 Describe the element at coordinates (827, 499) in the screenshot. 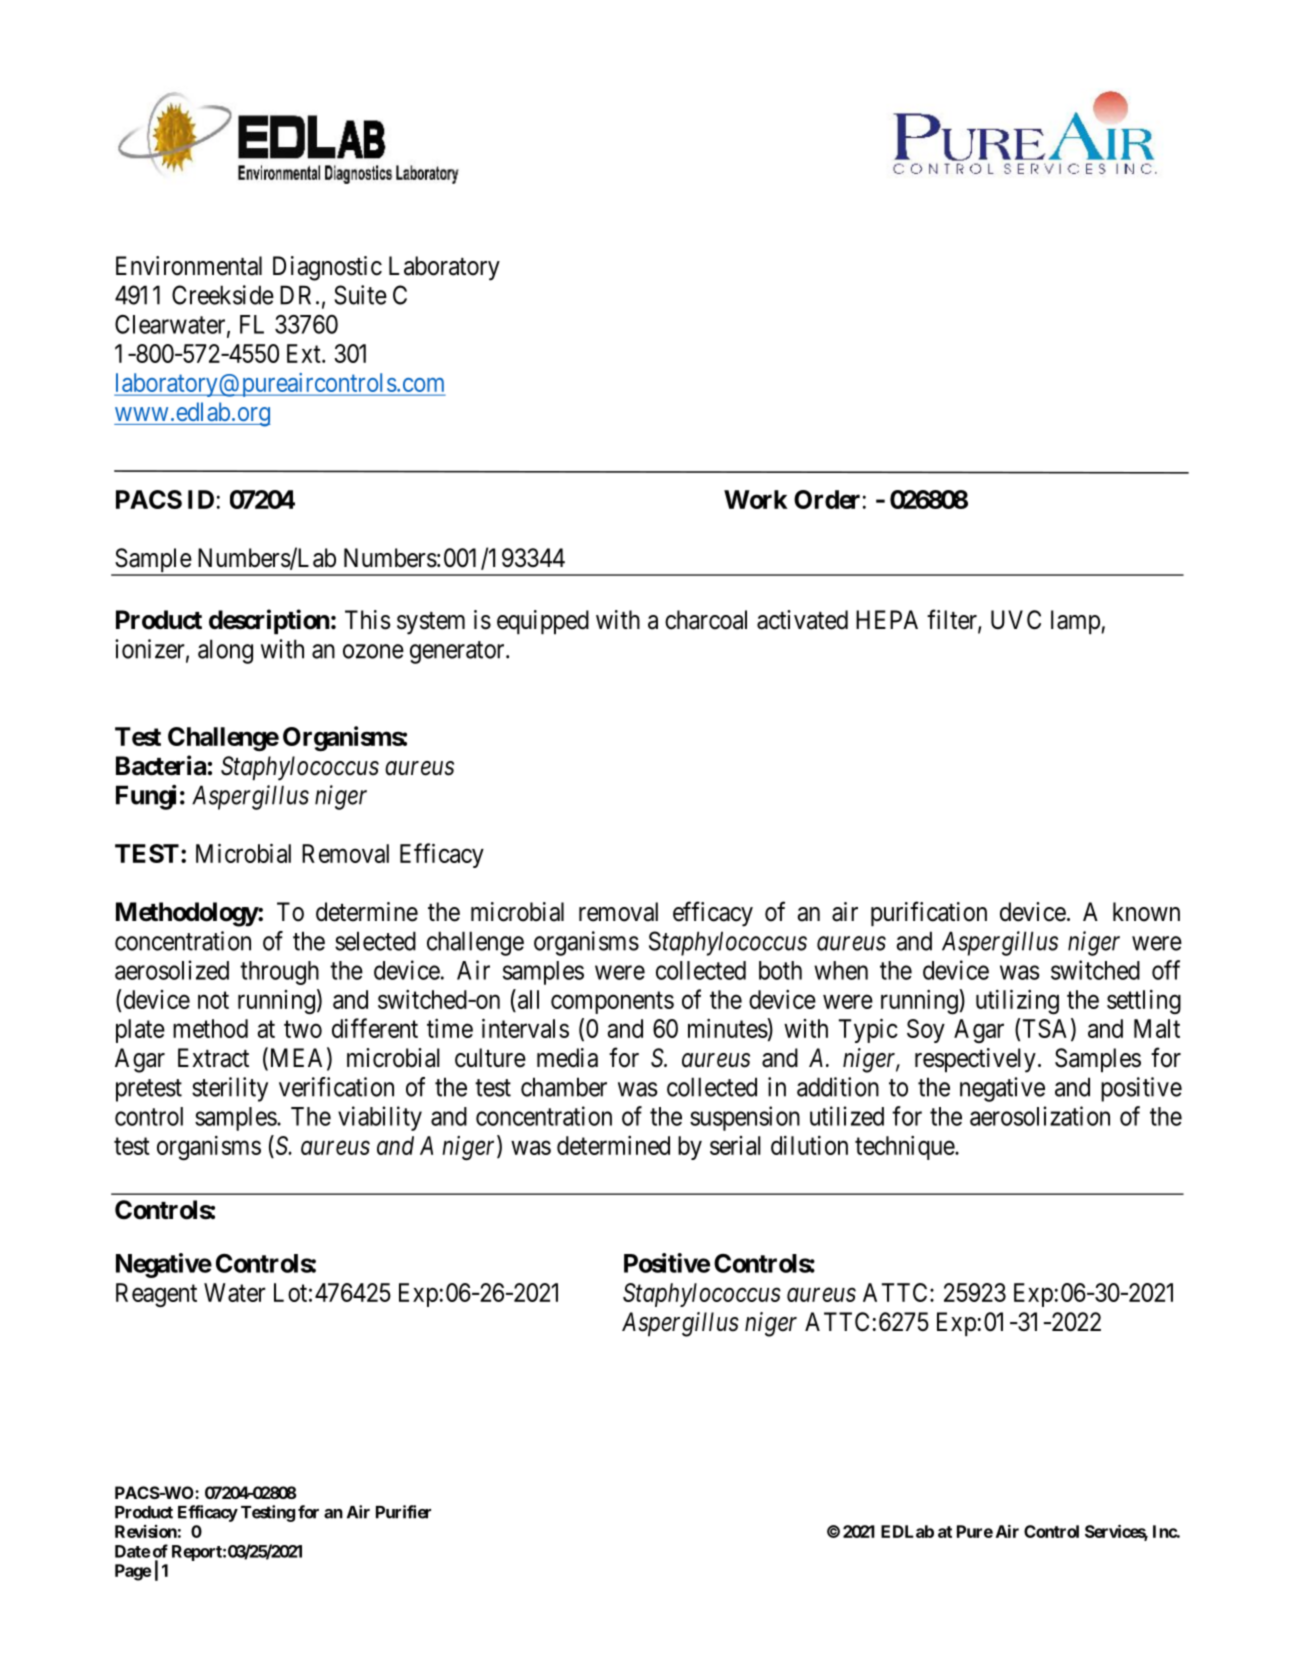

I see `Order` at that location.
